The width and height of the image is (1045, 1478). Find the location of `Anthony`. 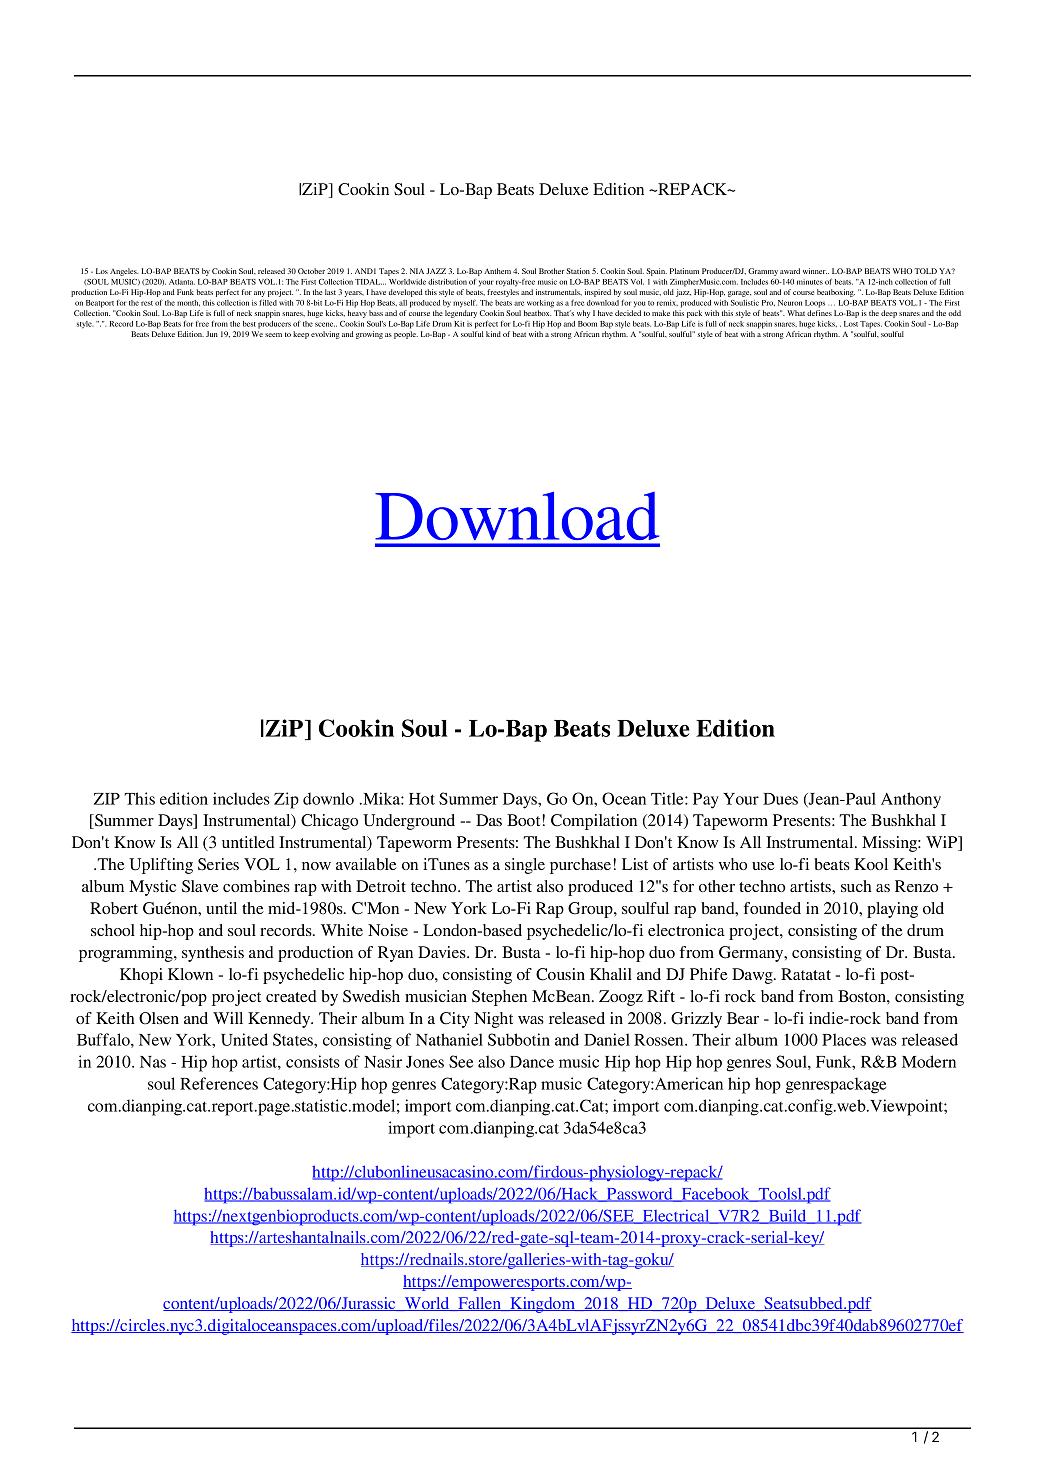

Anthony is located at coordinates (911, 800).
